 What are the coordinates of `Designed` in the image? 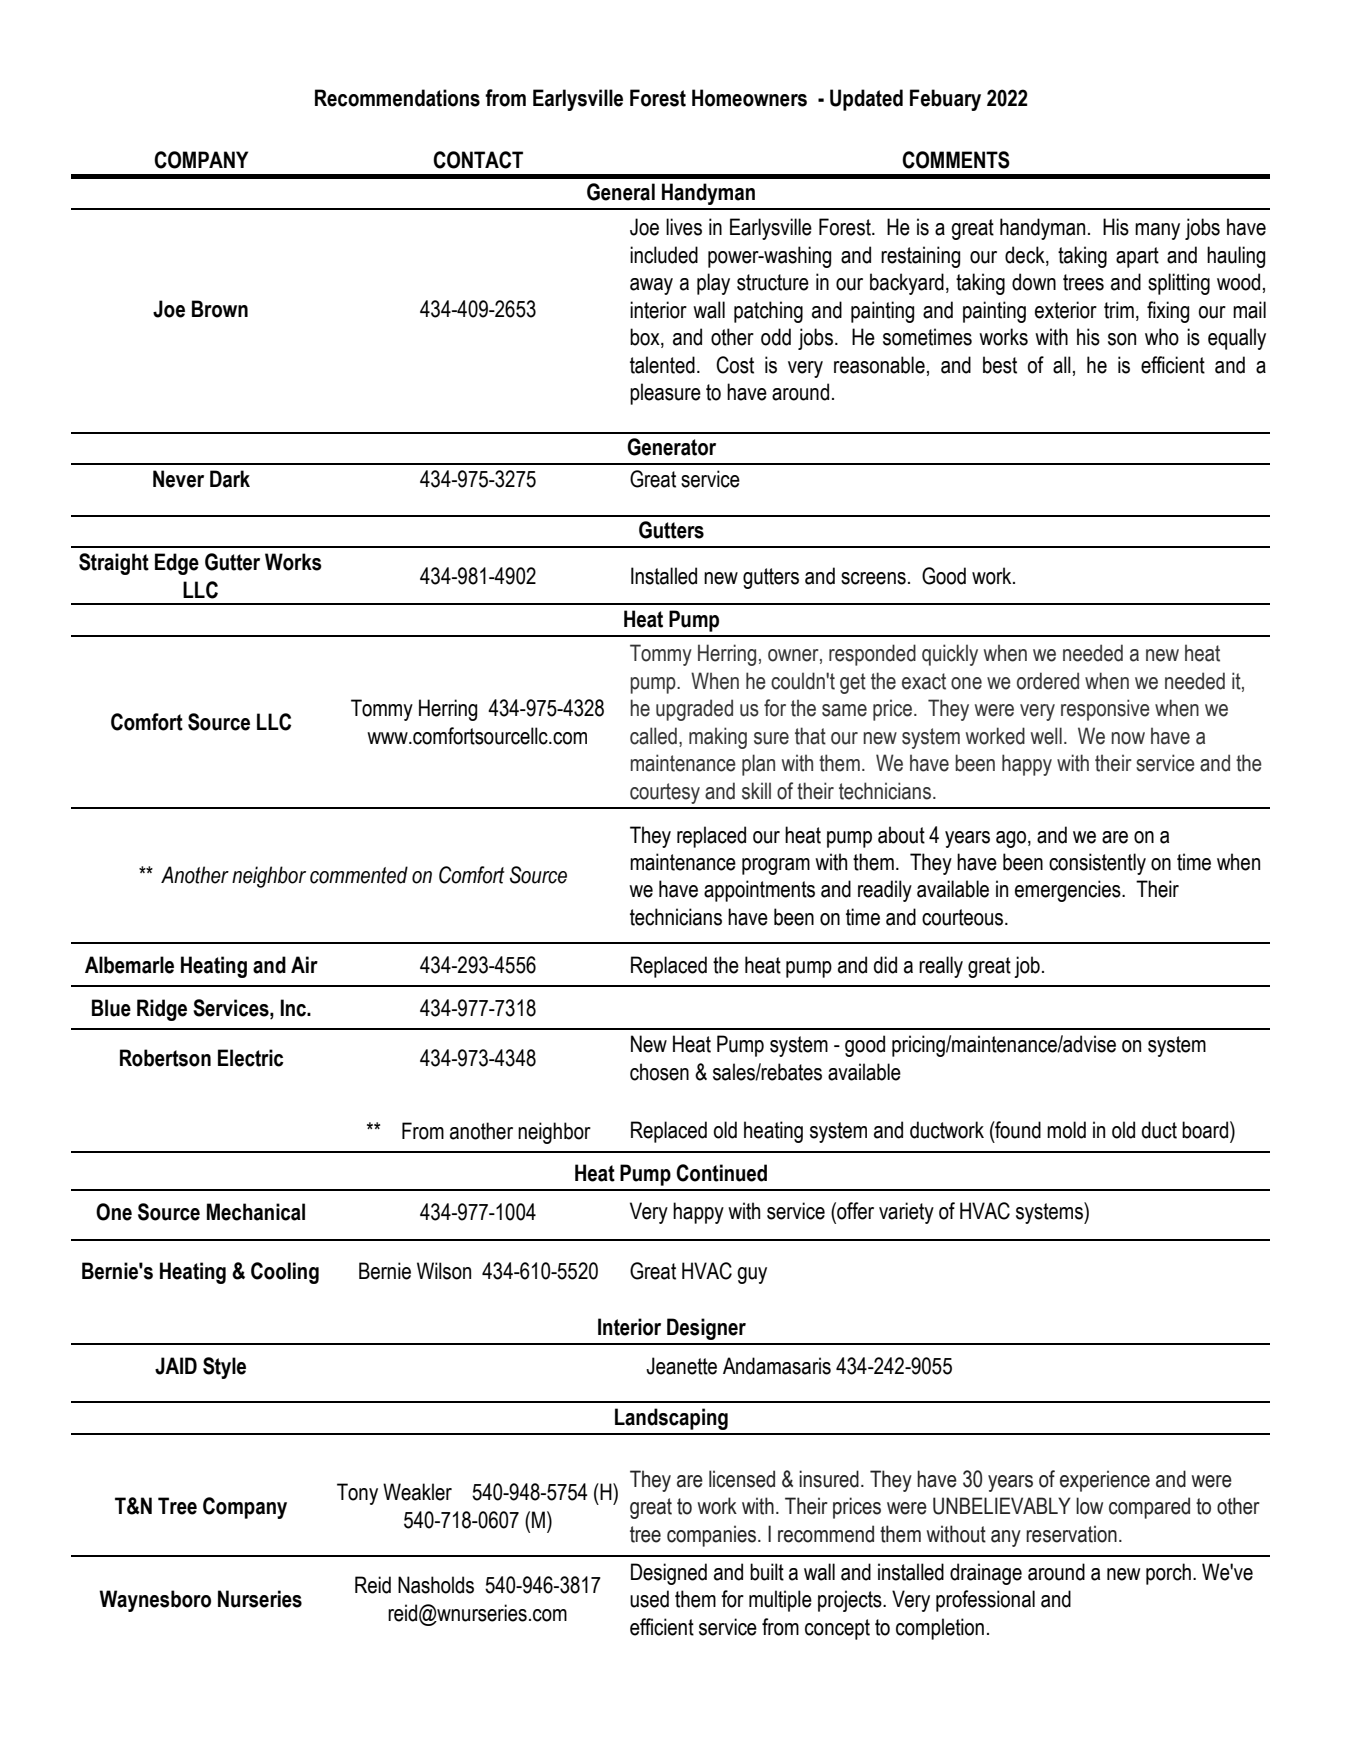 It's located at (669, 1574).
